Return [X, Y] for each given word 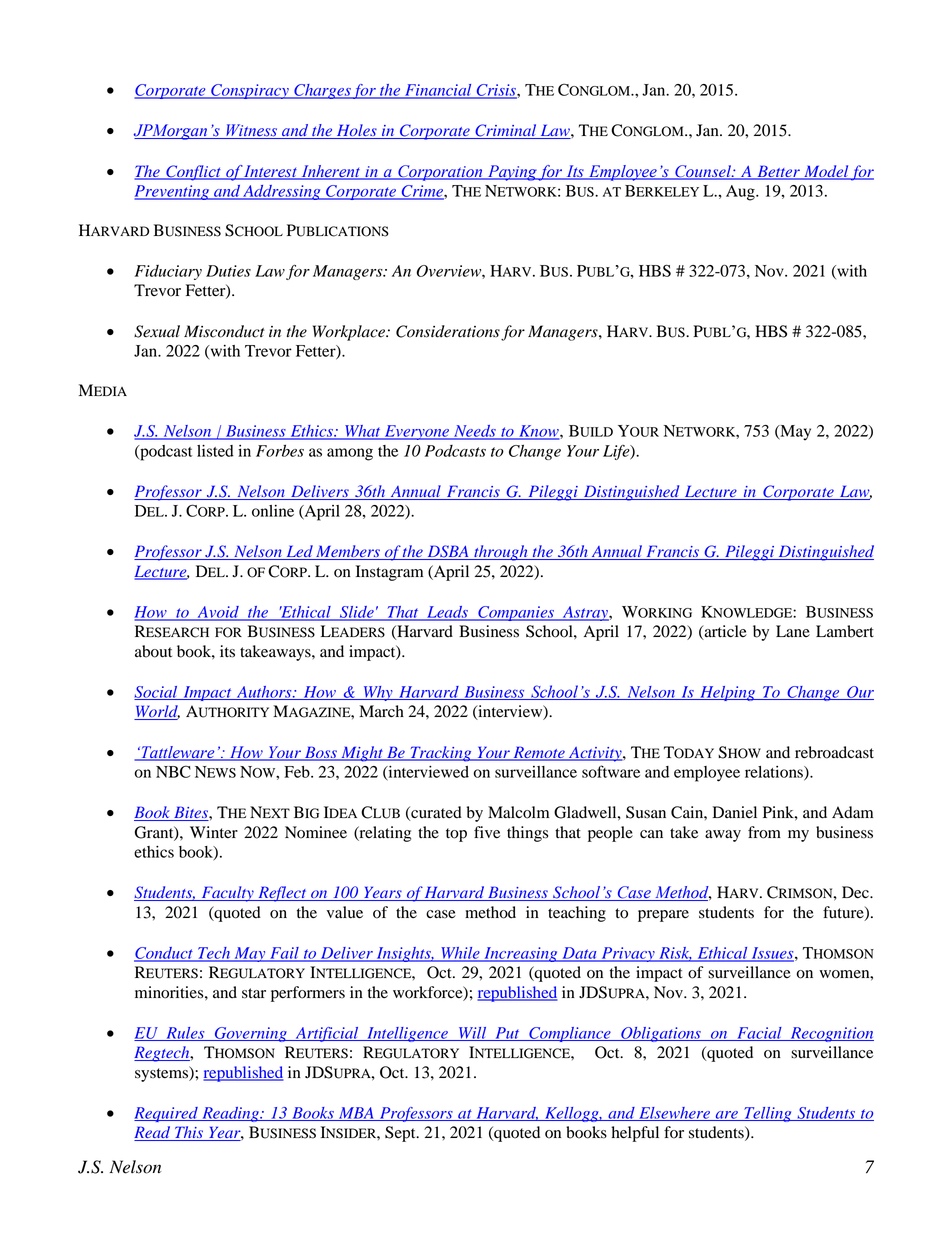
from [764, 832]
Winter [214, 832]
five [487, 832]
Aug [741, 193]
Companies [516, 613]
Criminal [506, 131]
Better [778, 172]
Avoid [218, 613]
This [189, 1133]
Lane [793, 631]
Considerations [448, 331]
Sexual [157, 331]
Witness [252, 131]
